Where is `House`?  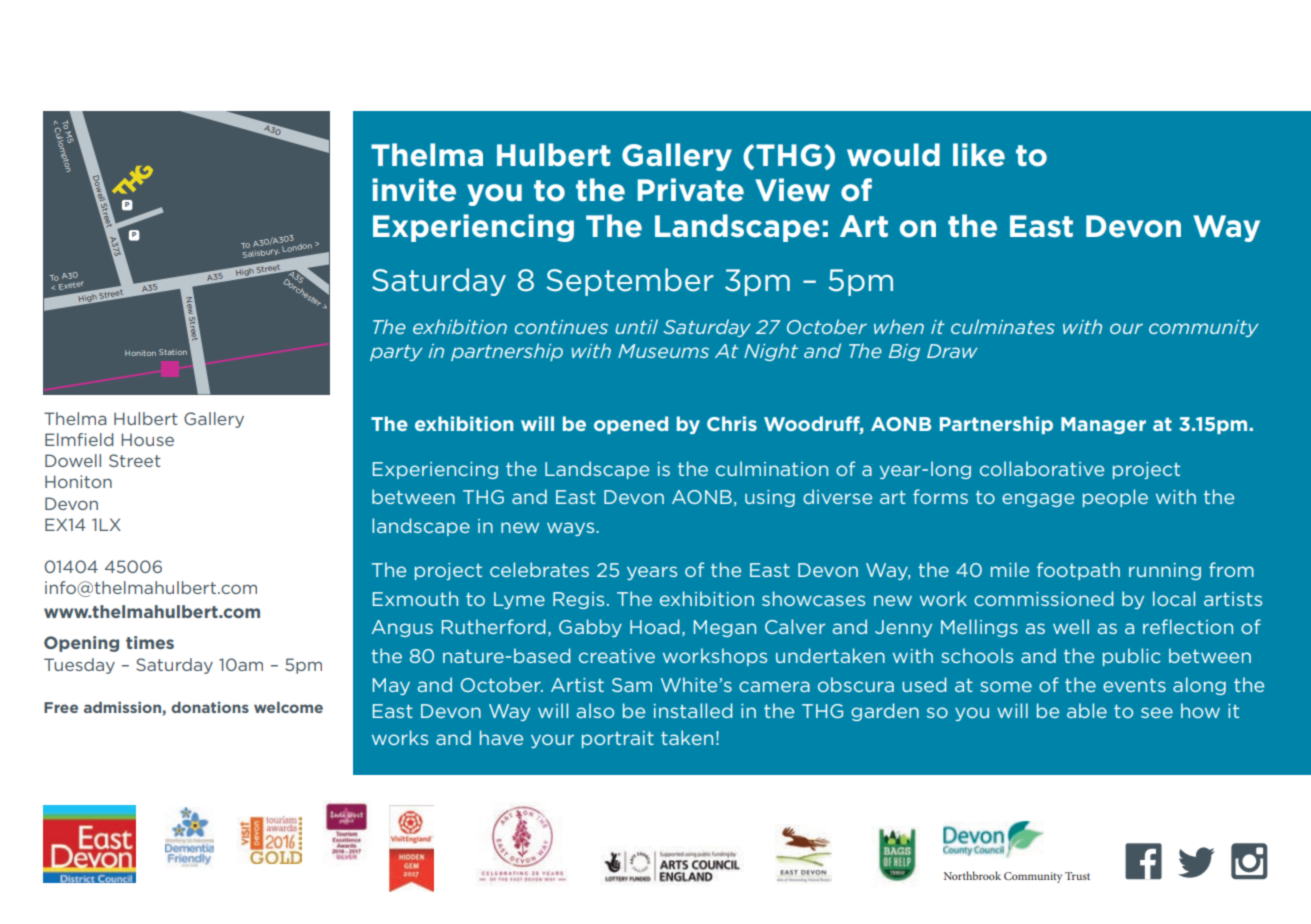 House is located at coordinates (147, 439).
